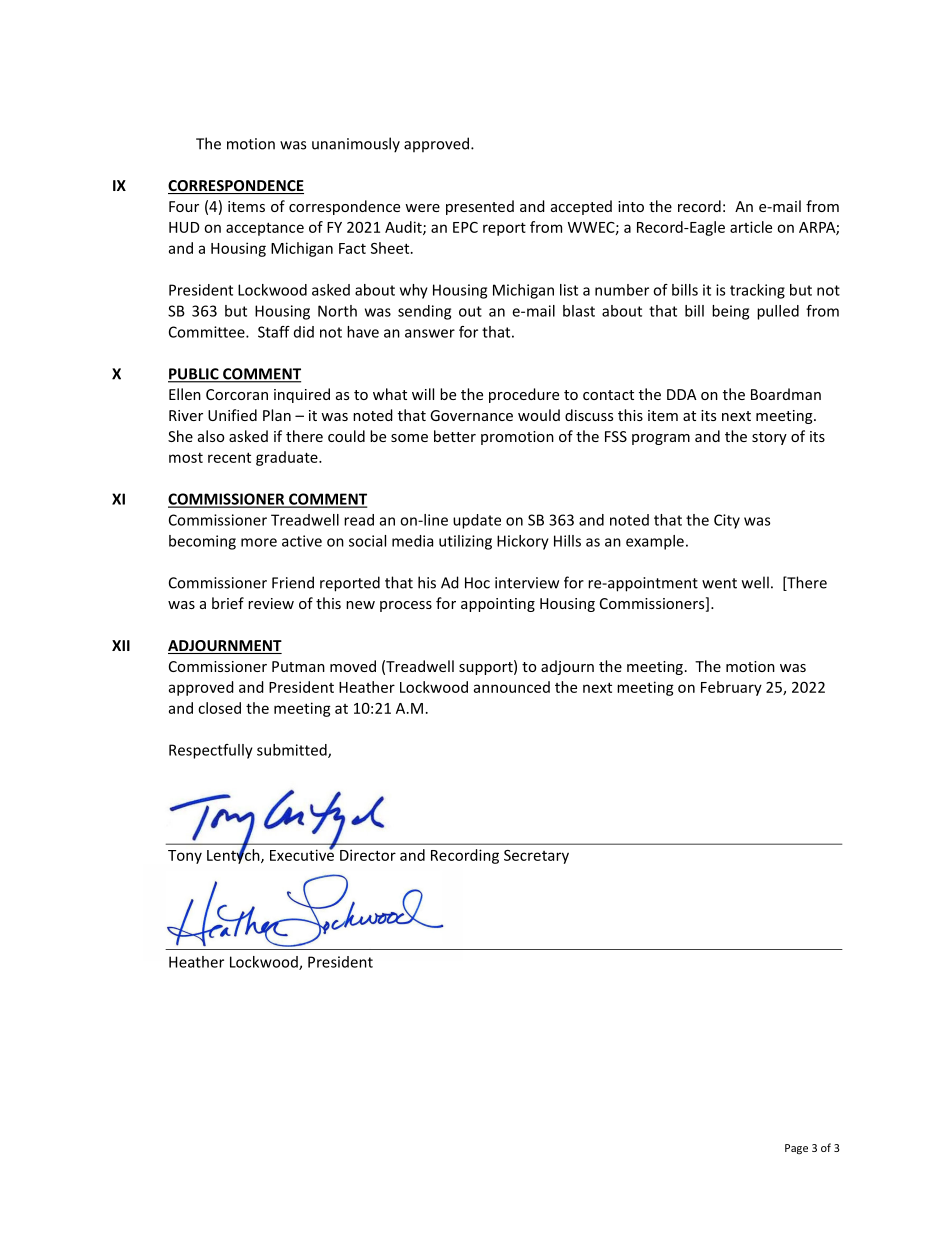 This document has height=1233, width=952. Describe the element at coordinates (185, 857) in the document. I see `Tony` at that location.
